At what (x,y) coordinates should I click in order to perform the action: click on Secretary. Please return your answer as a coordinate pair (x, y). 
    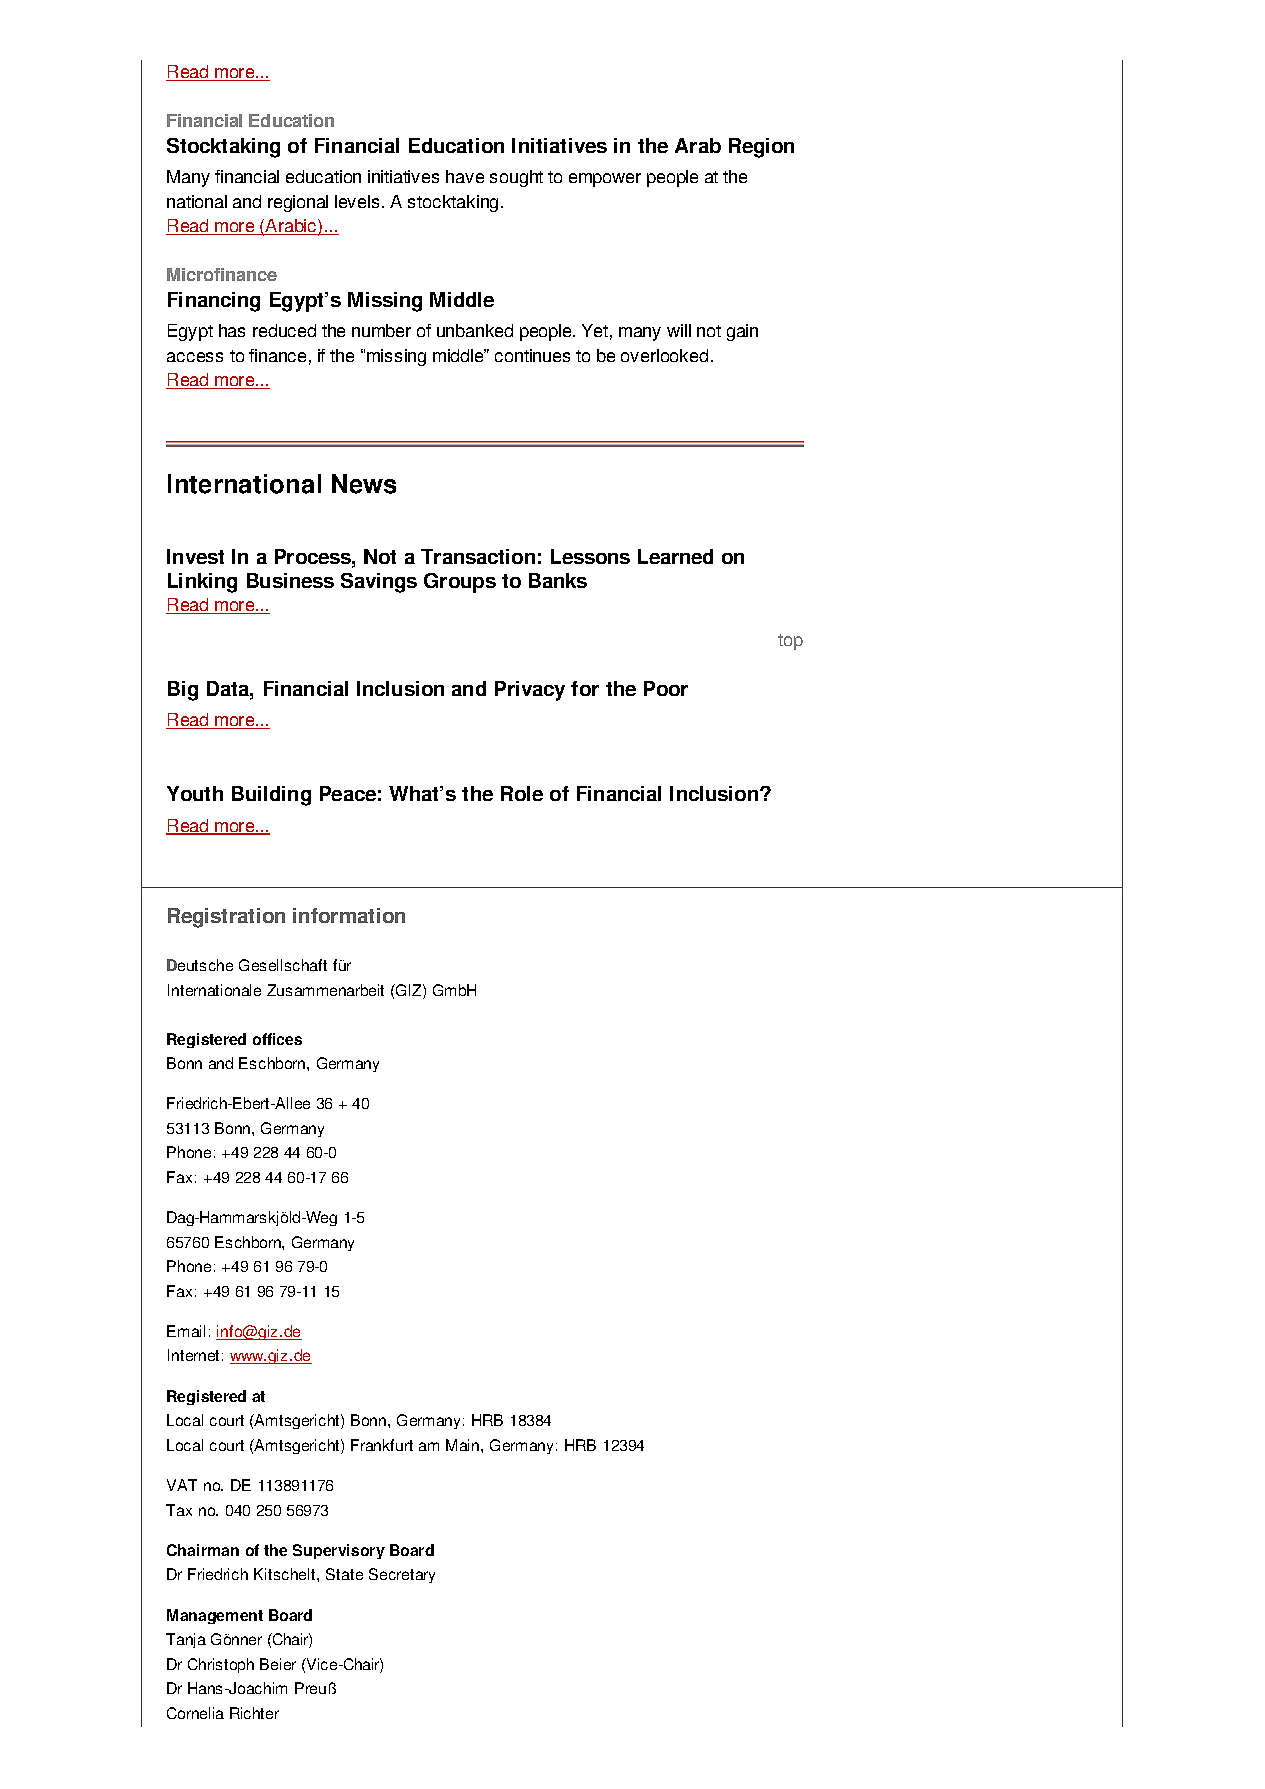
    Looking at the image, I should click on (402, 1575).
